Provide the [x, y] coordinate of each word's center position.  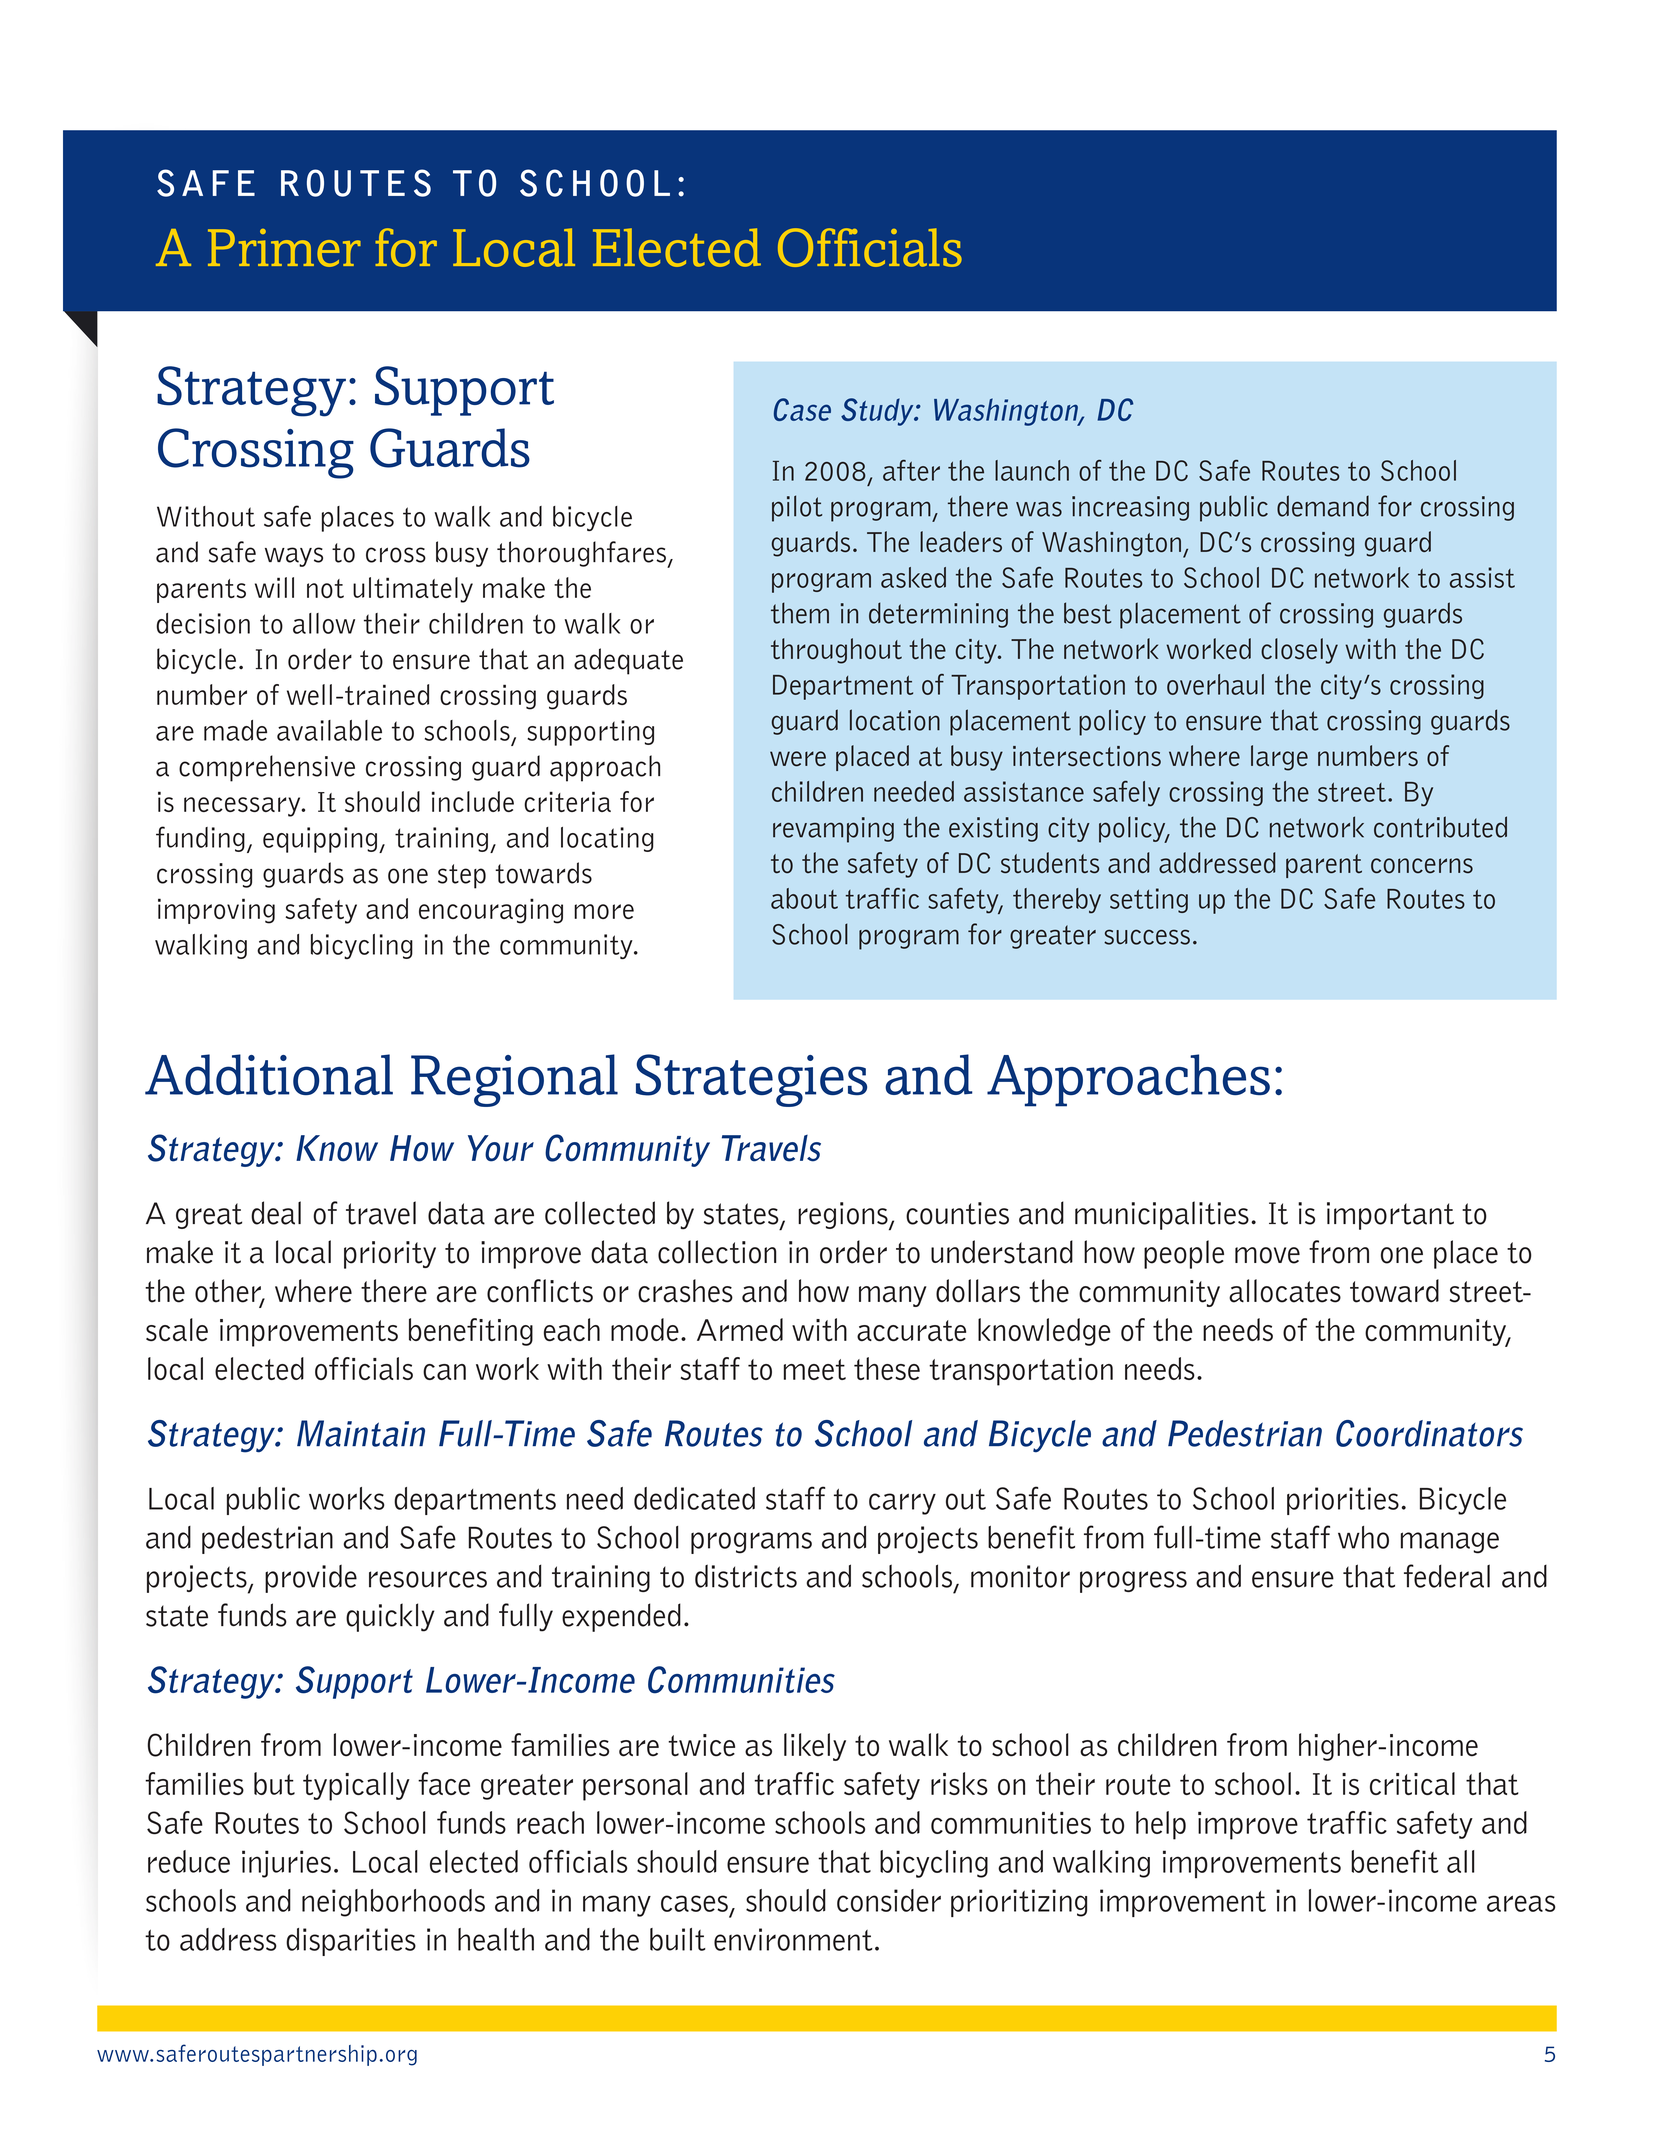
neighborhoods [393, 1903]
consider [889, 1900]
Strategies [751, 1080]
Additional [269, 1074]
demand [1323, 506]
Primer [284, 248]
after [911, 470]
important [1390, 1216]
